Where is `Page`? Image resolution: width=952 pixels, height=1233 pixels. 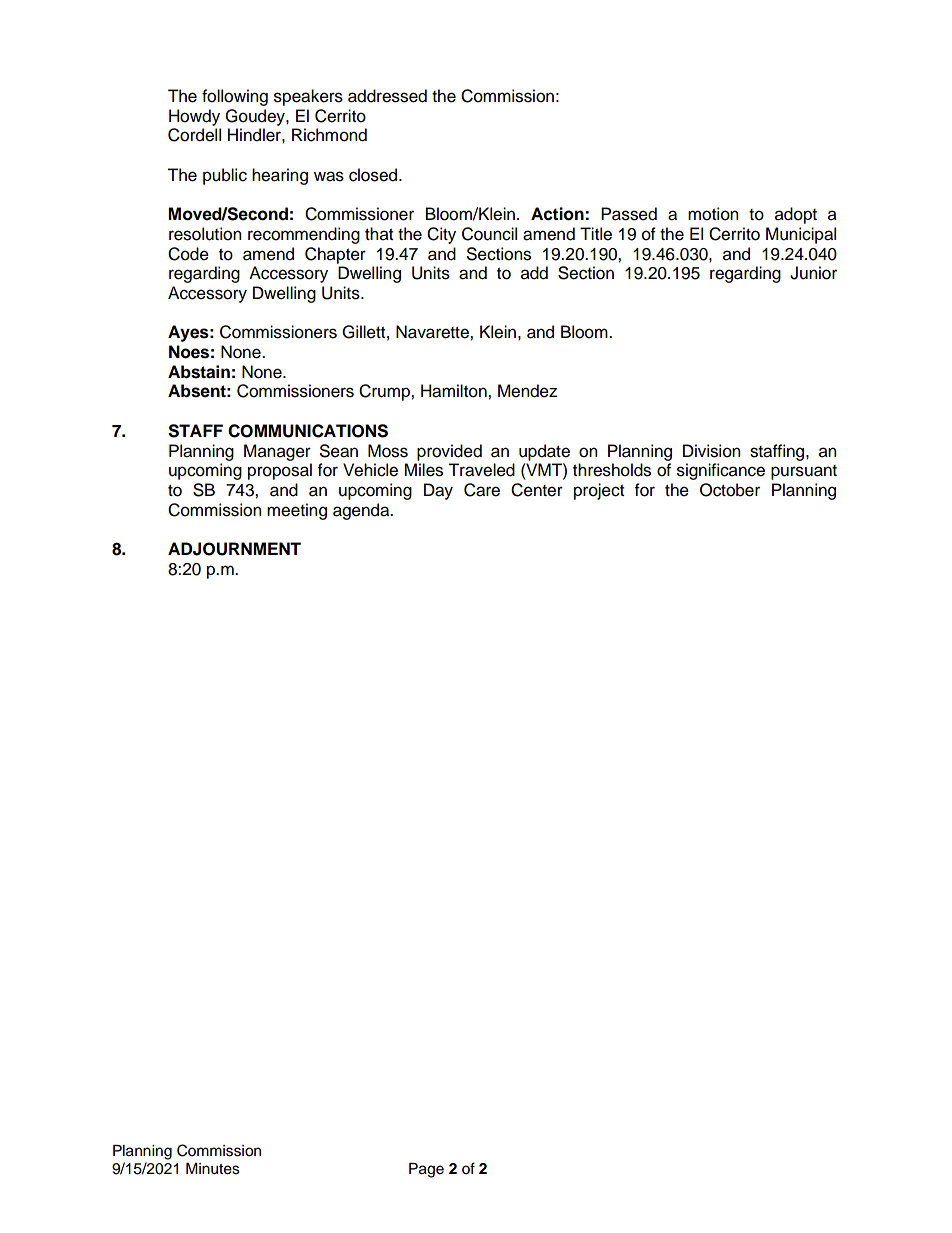 Page is located at coordinates (426, 1170).
